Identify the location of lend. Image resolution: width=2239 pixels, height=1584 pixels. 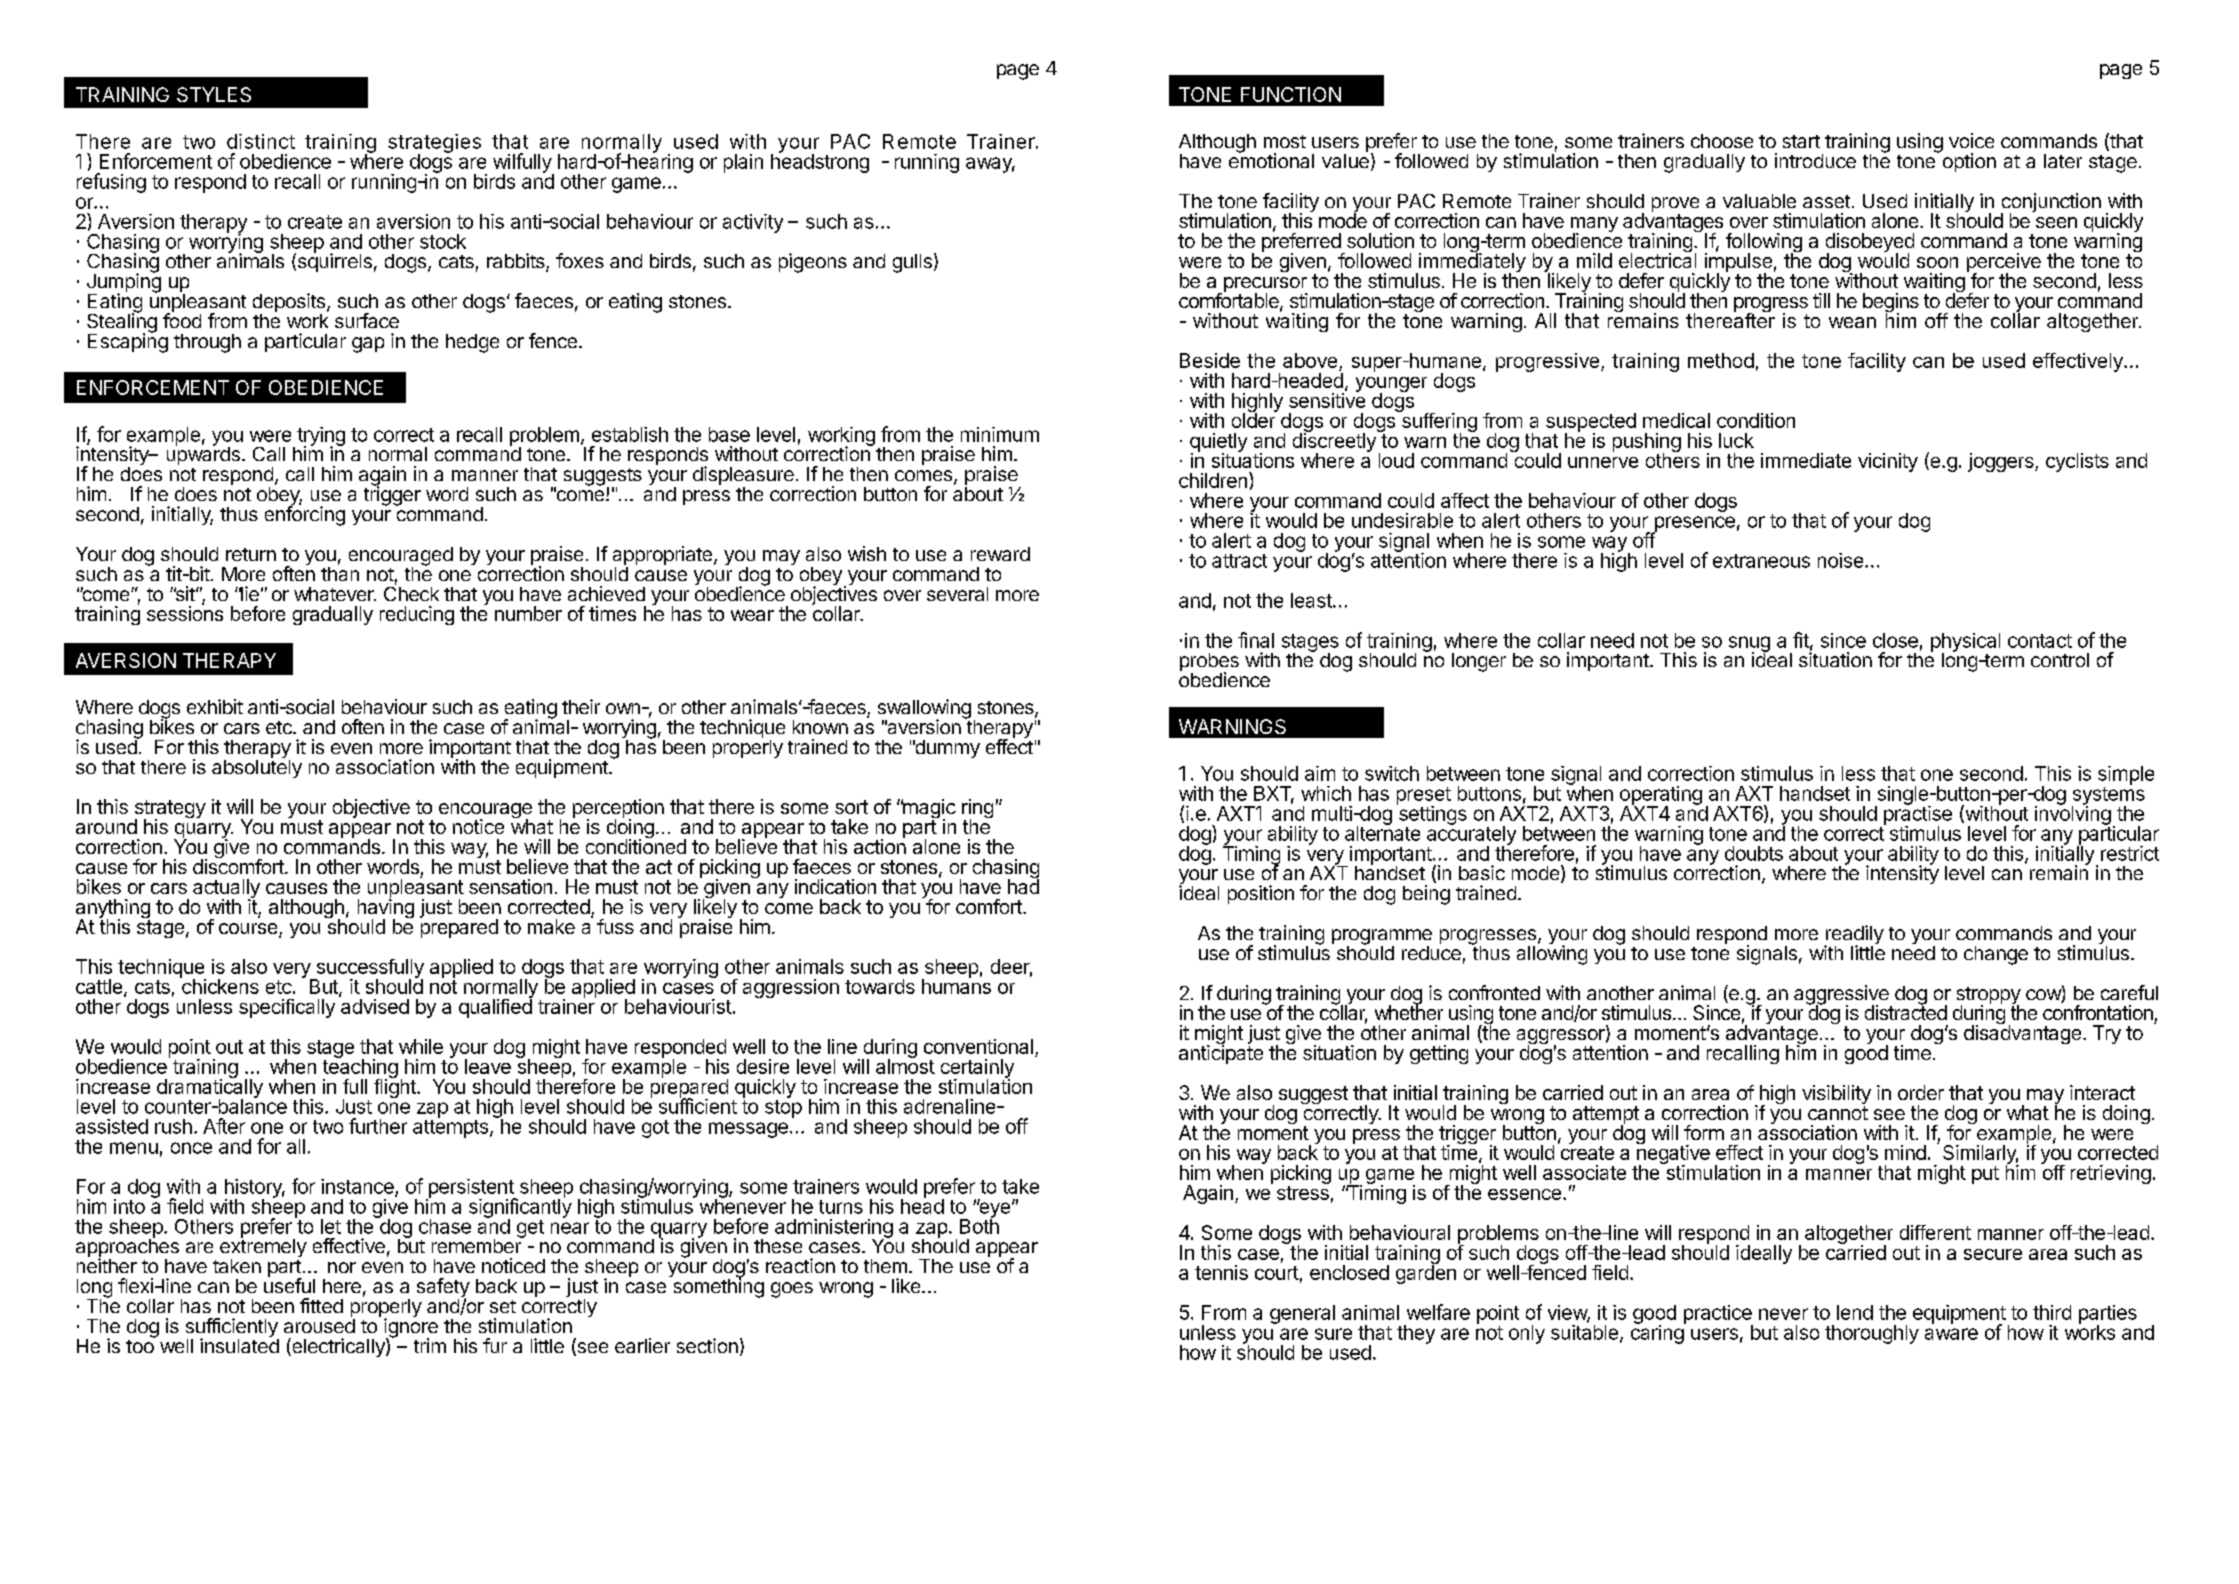
(1855, 1312).
